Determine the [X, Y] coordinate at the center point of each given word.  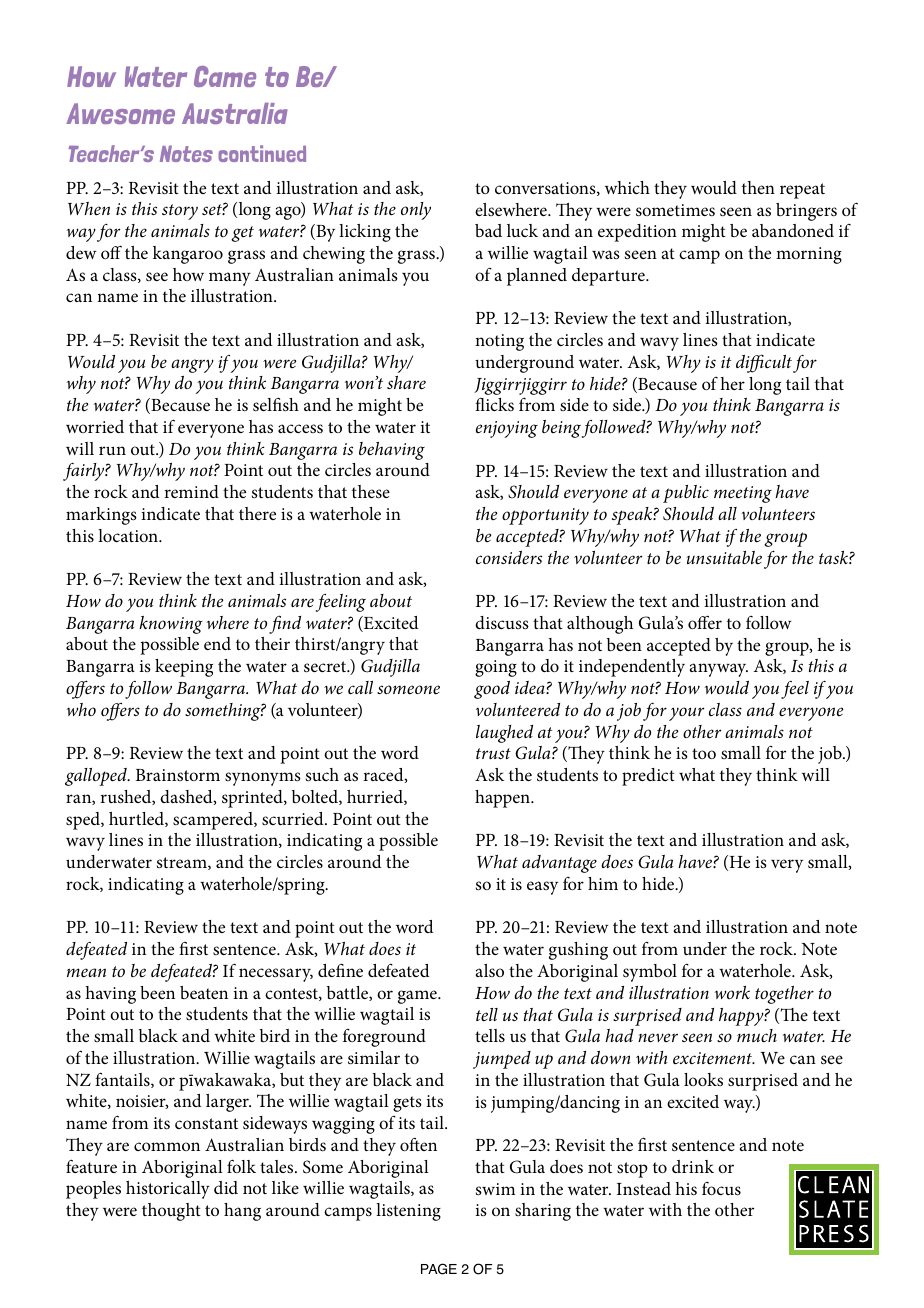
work [732, 992]
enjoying [507, 429]
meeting [743, 494]
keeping [184, 668]
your [686, 714]
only [416, 211]
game [418, 997]
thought [171, 1212]
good [492, 690]
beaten [204, 992]
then [758, 187]
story [180, 212]
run [112, 450]
